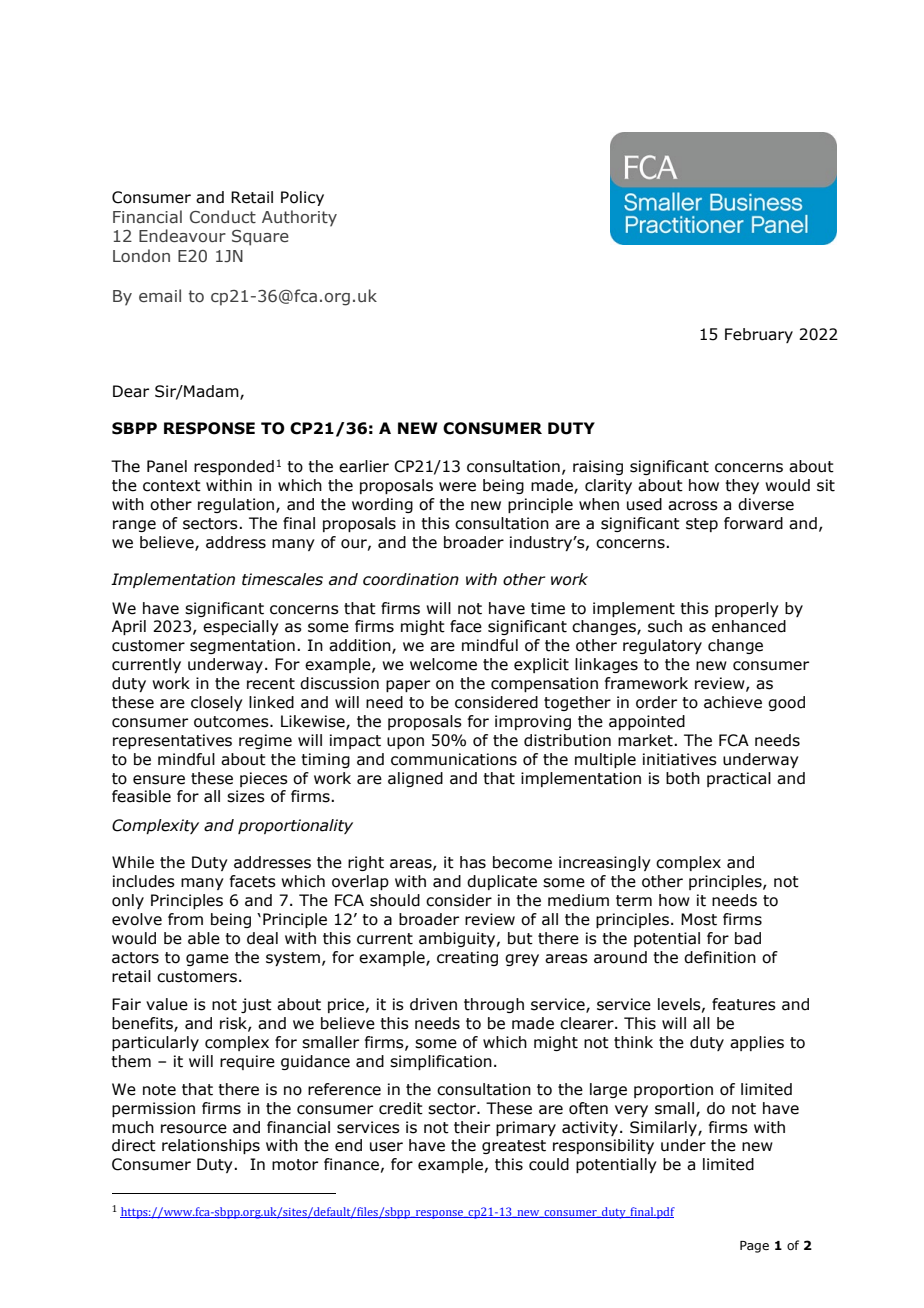 The image size is (924, 1308). Describe the element at coordinates (454, 759) in the screenshot. I see `communications` at that location.
